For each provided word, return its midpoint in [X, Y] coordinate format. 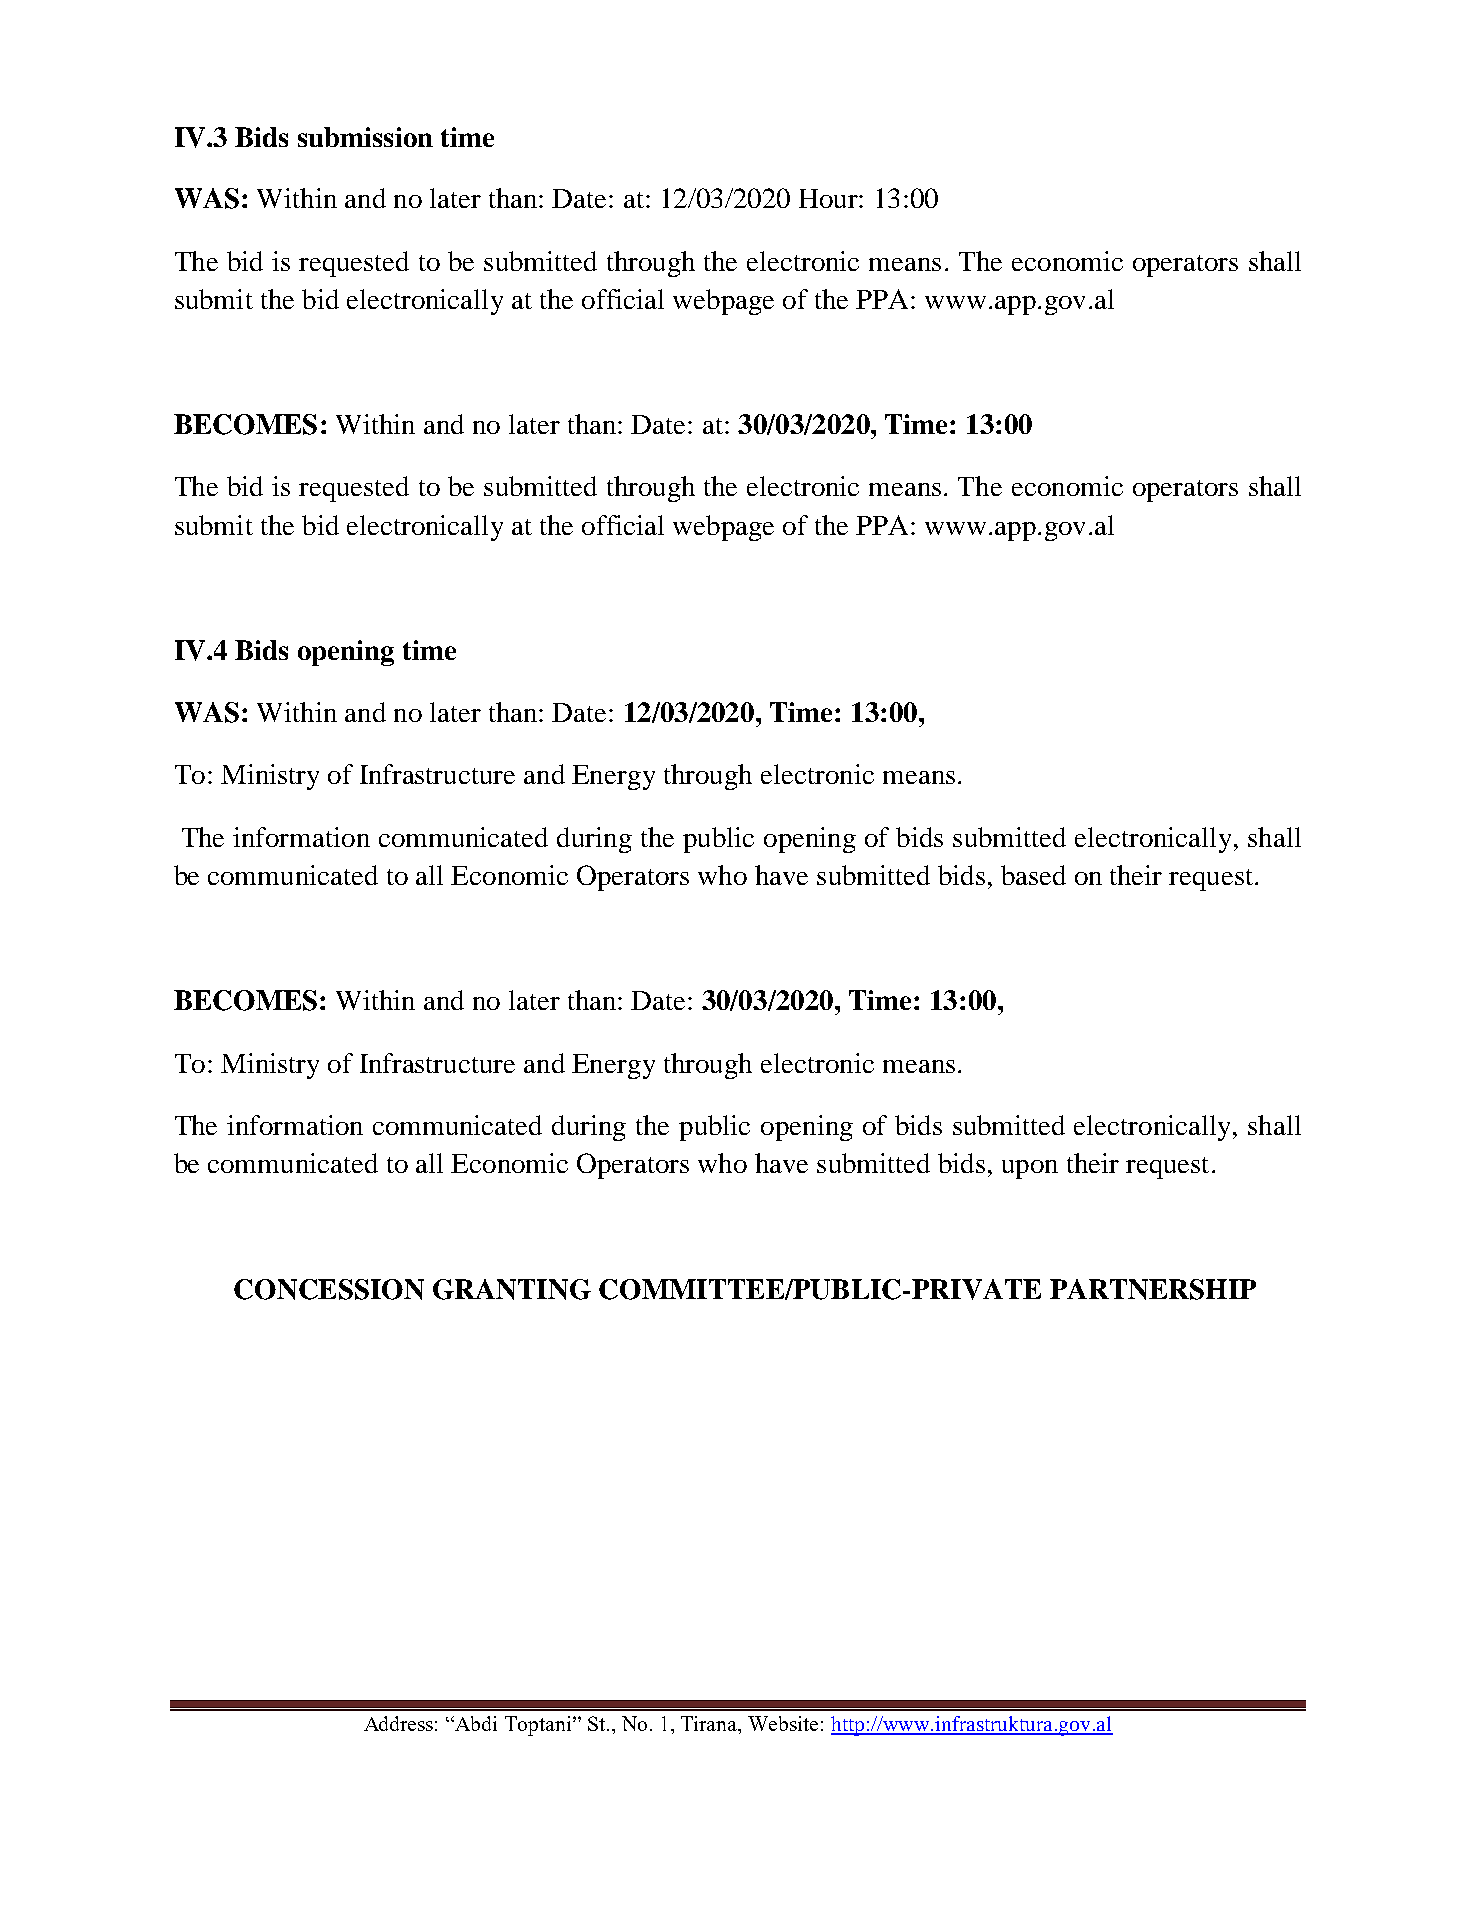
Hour [829, 198]
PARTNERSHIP [1153, 1289]
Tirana [710, 1723]
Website [783, 1723]
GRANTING [512, 1289]
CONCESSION [329, 1289]
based [1033, 875]
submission [365, 137]
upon [1030, 1169]
